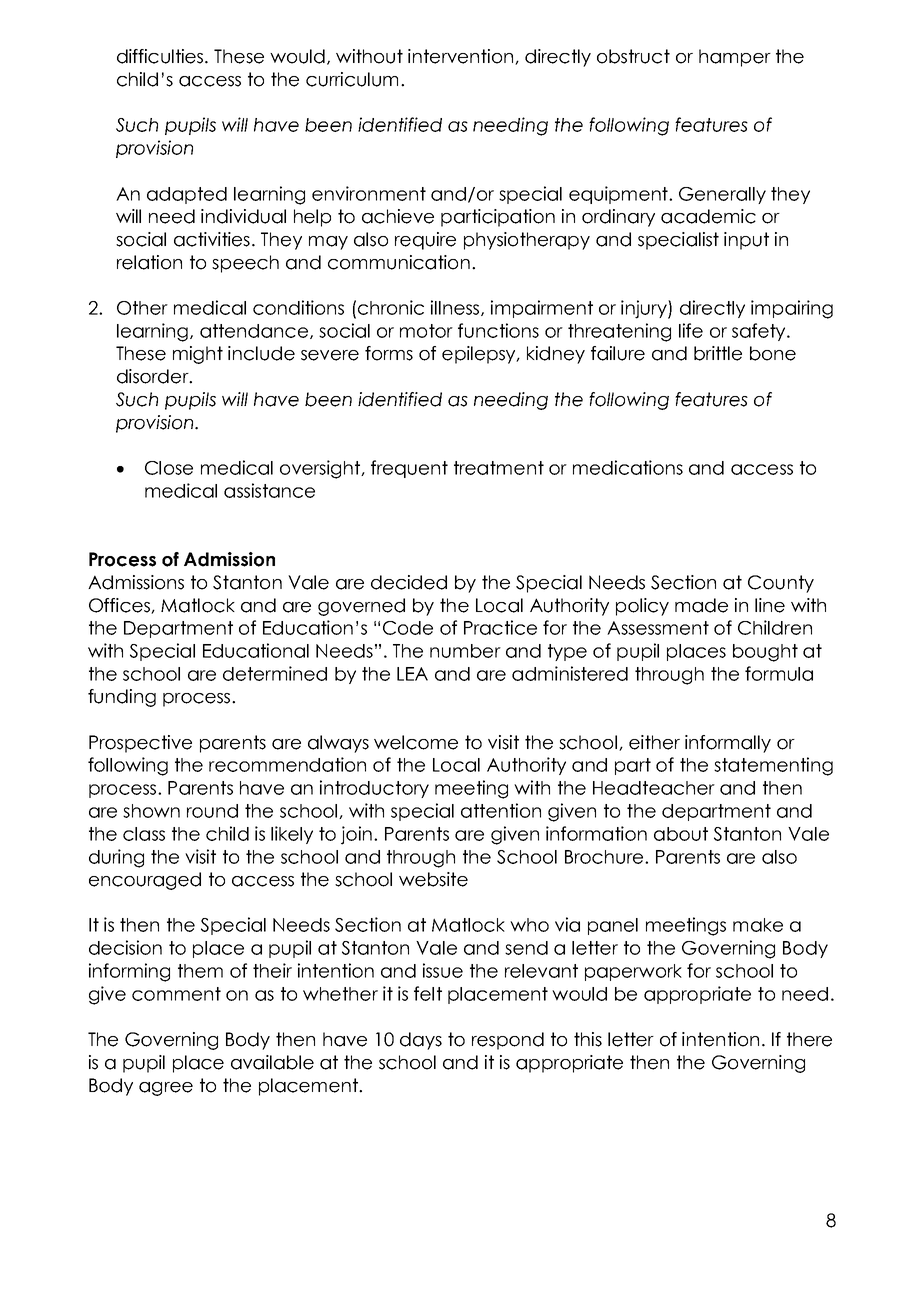  I want to click on made, so click(701, 605).
